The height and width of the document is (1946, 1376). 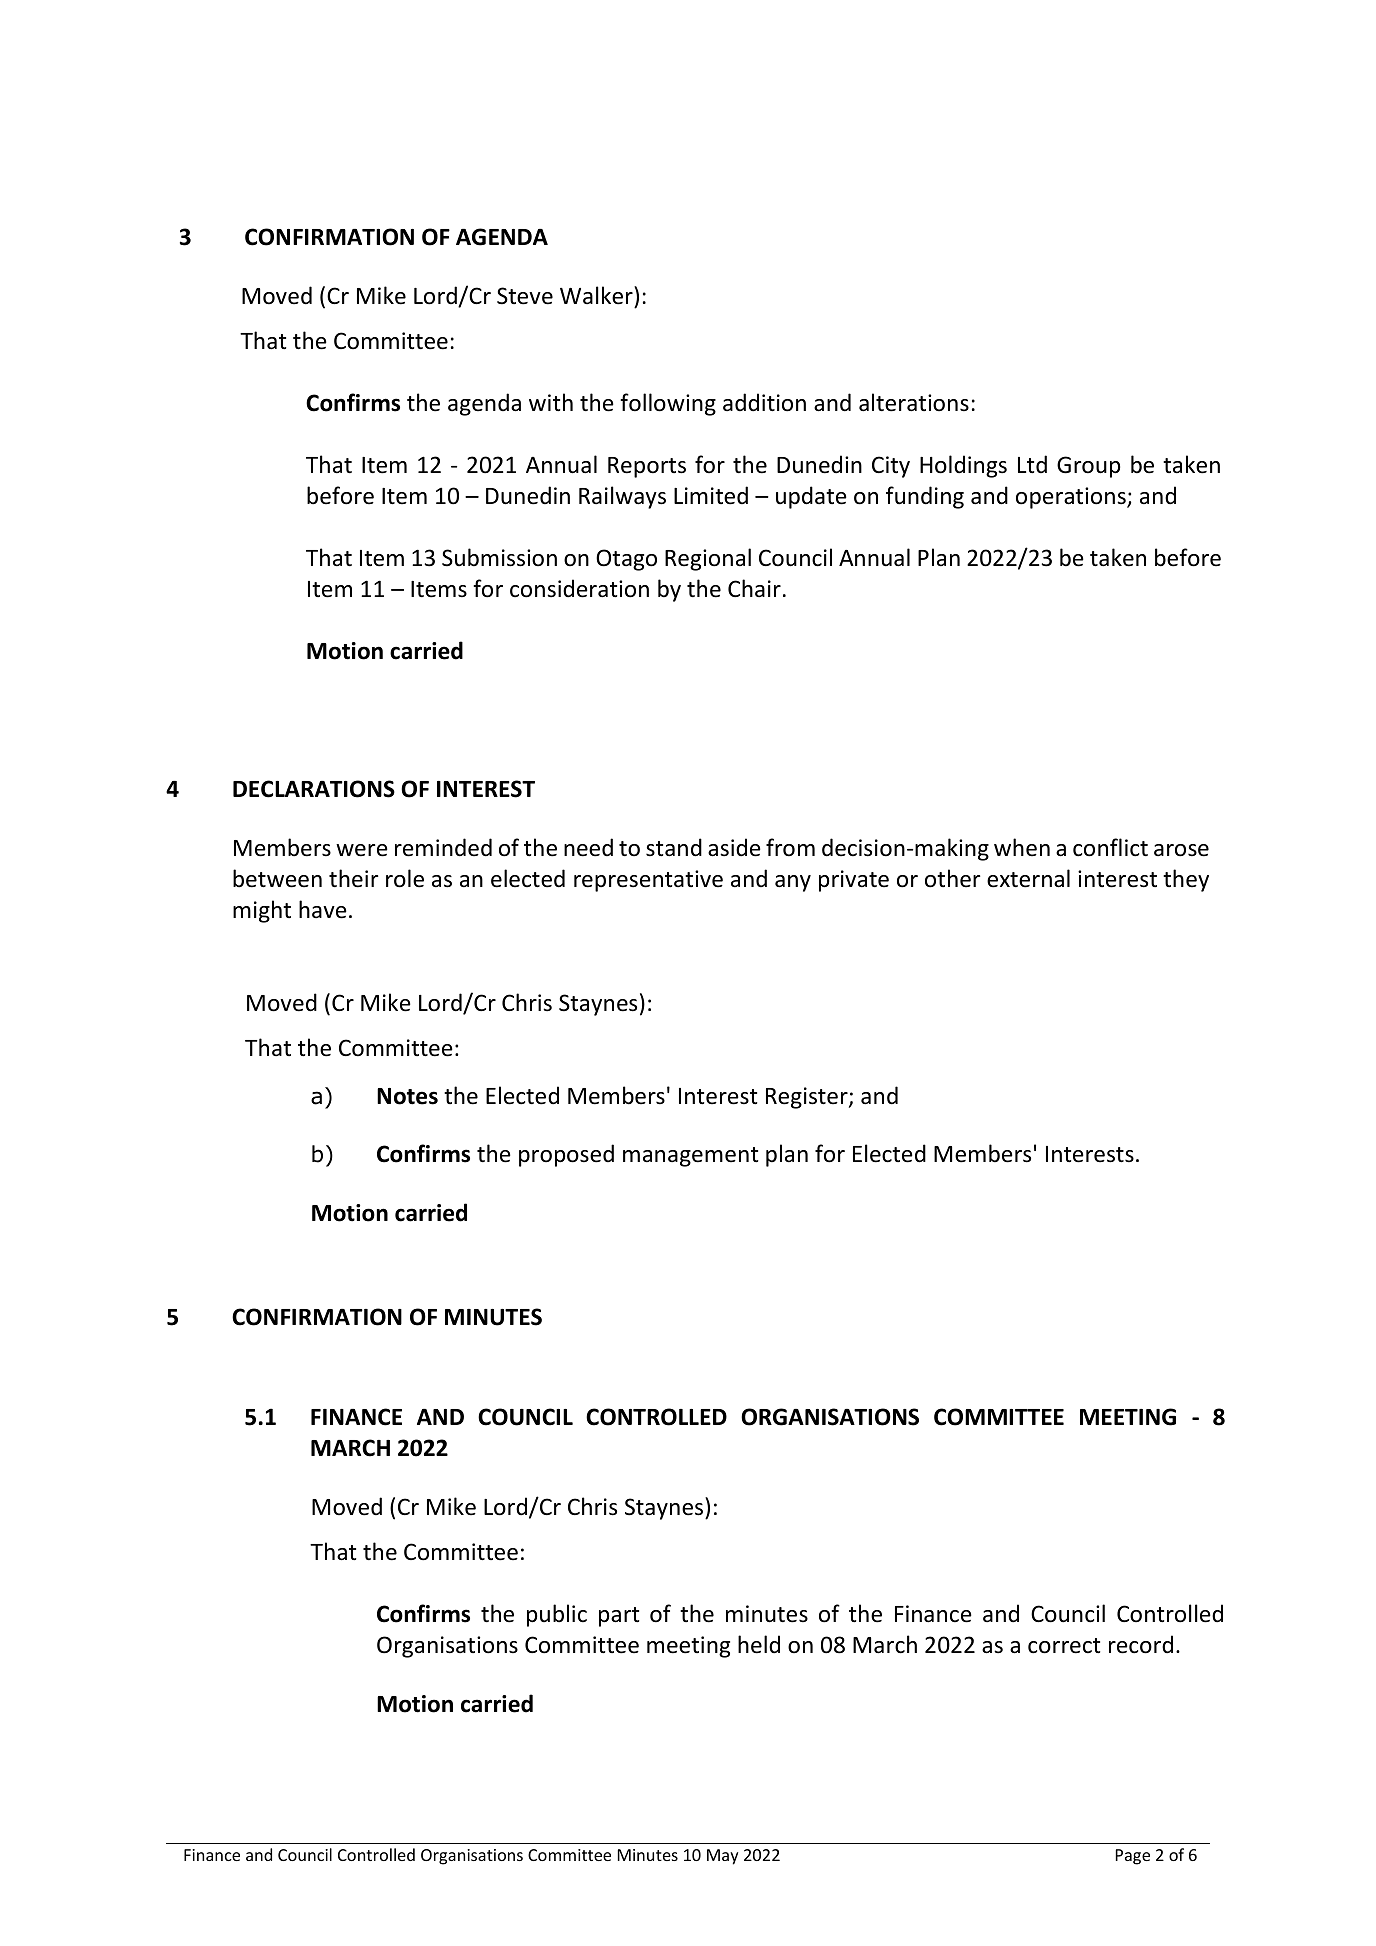 I want to click on management, so click(x=690, y=1157).
